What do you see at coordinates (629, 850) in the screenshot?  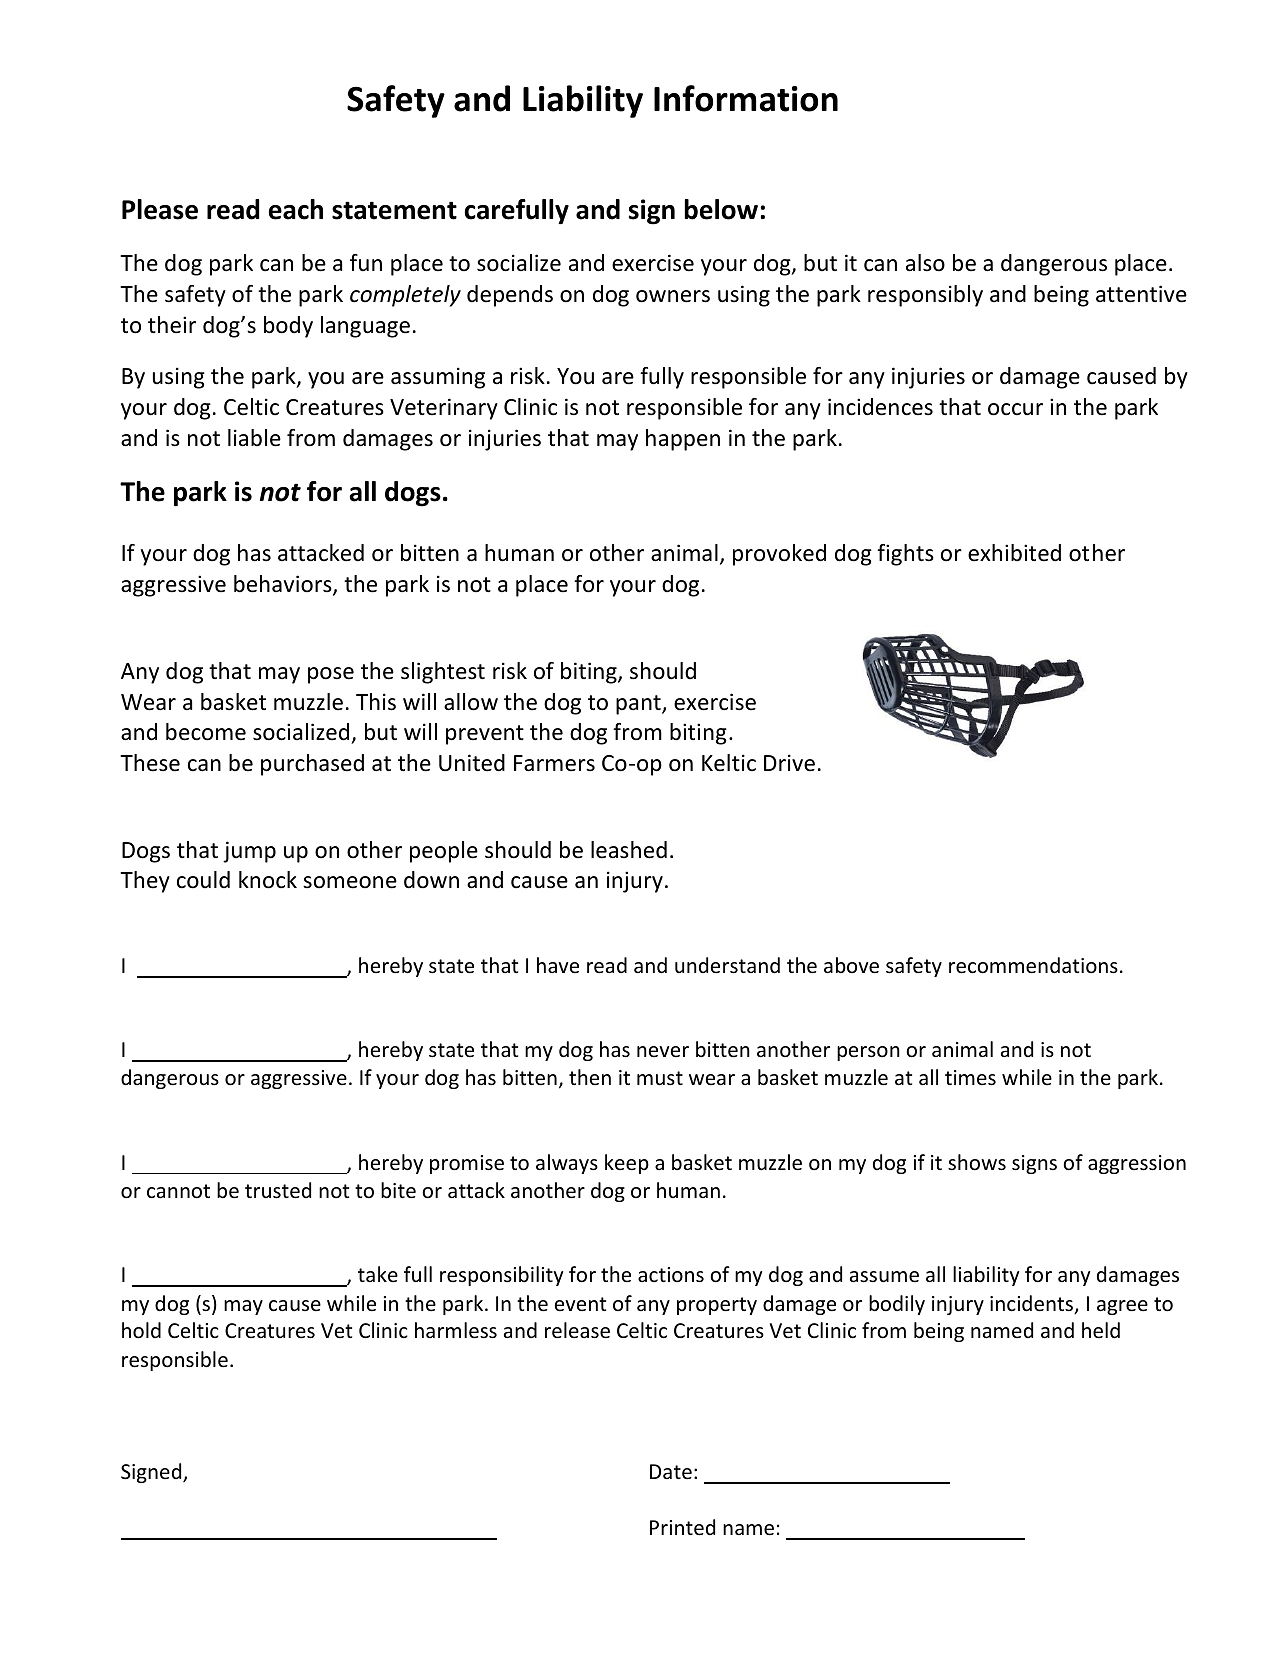 I see `leashed` at bounding box center [629, 850].
